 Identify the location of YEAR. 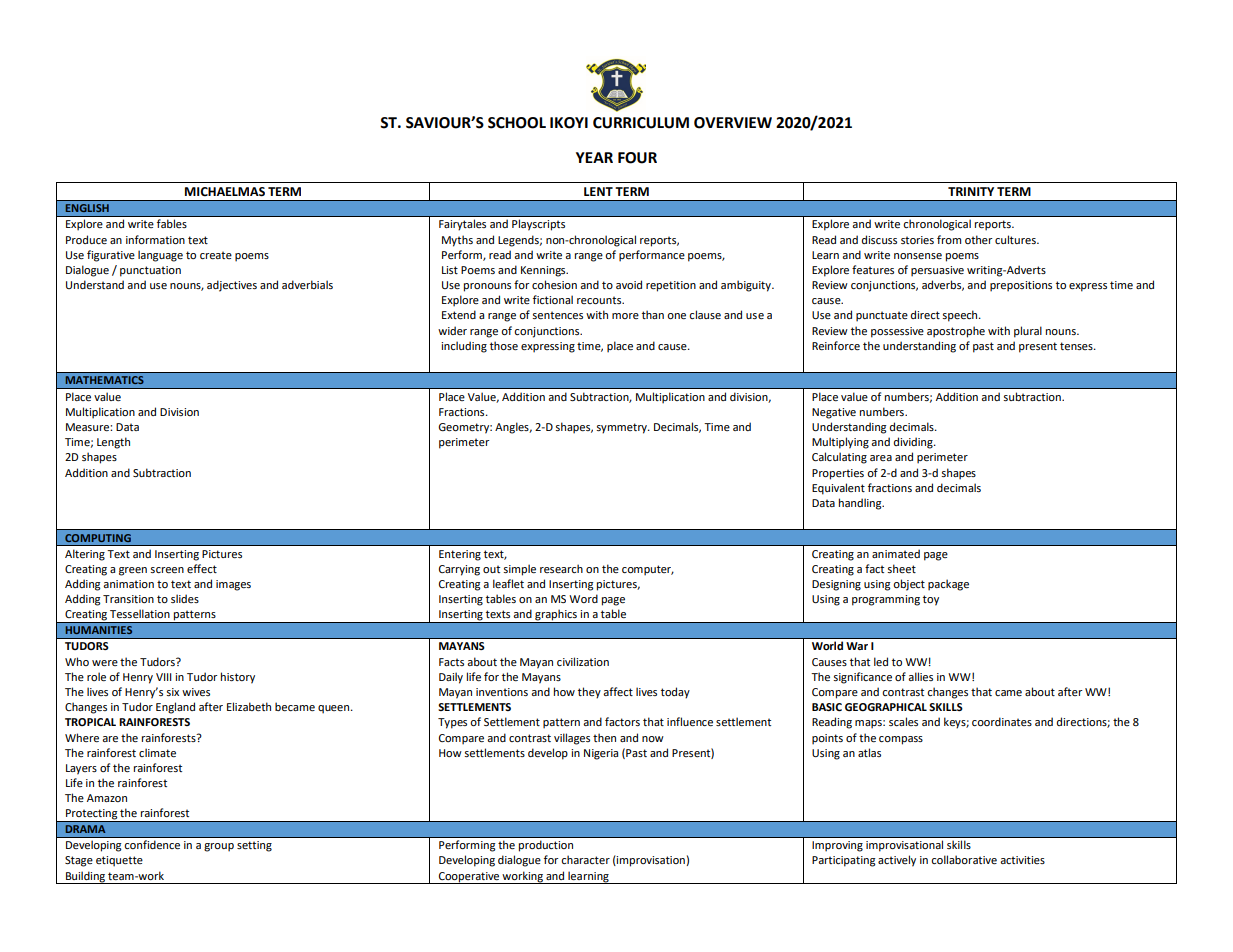
(594, 157).
